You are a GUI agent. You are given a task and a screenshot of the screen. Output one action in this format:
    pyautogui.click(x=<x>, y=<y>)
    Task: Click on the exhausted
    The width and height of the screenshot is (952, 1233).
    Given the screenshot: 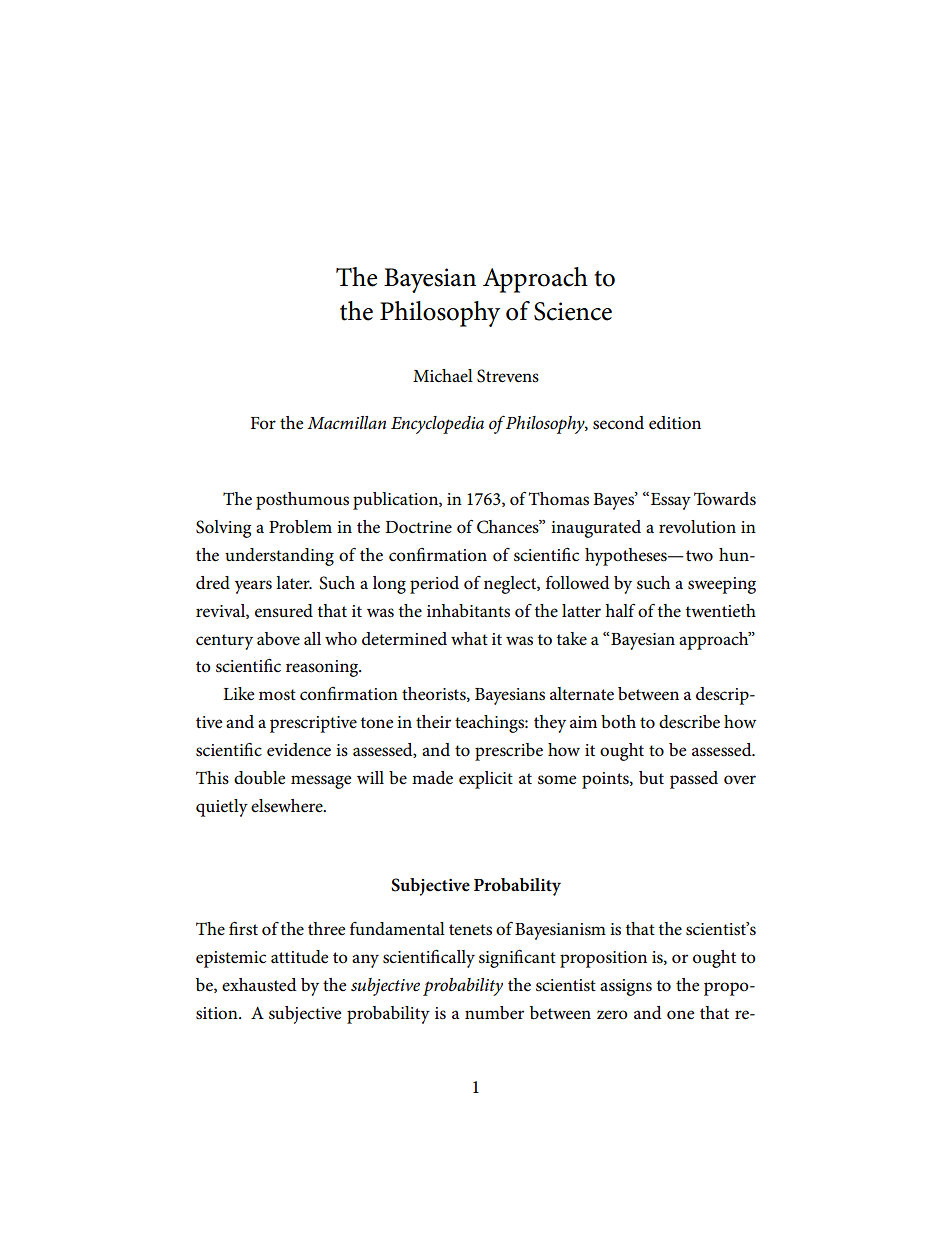 What is the action you would take?
    pyautogui.click(x=259, y=985)
